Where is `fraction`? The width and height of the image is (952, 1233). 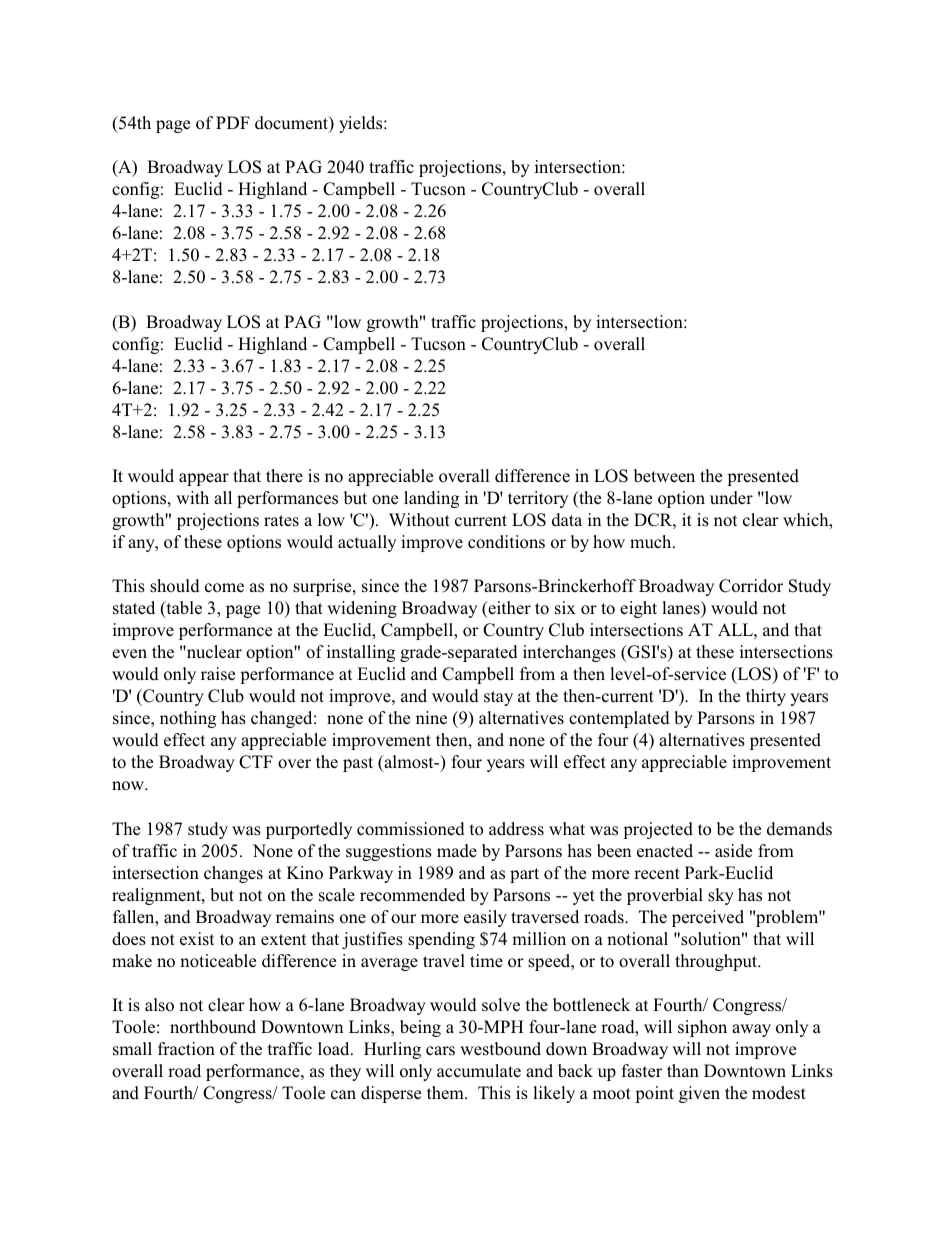 fraction is located at coordinates (186, 1048).
